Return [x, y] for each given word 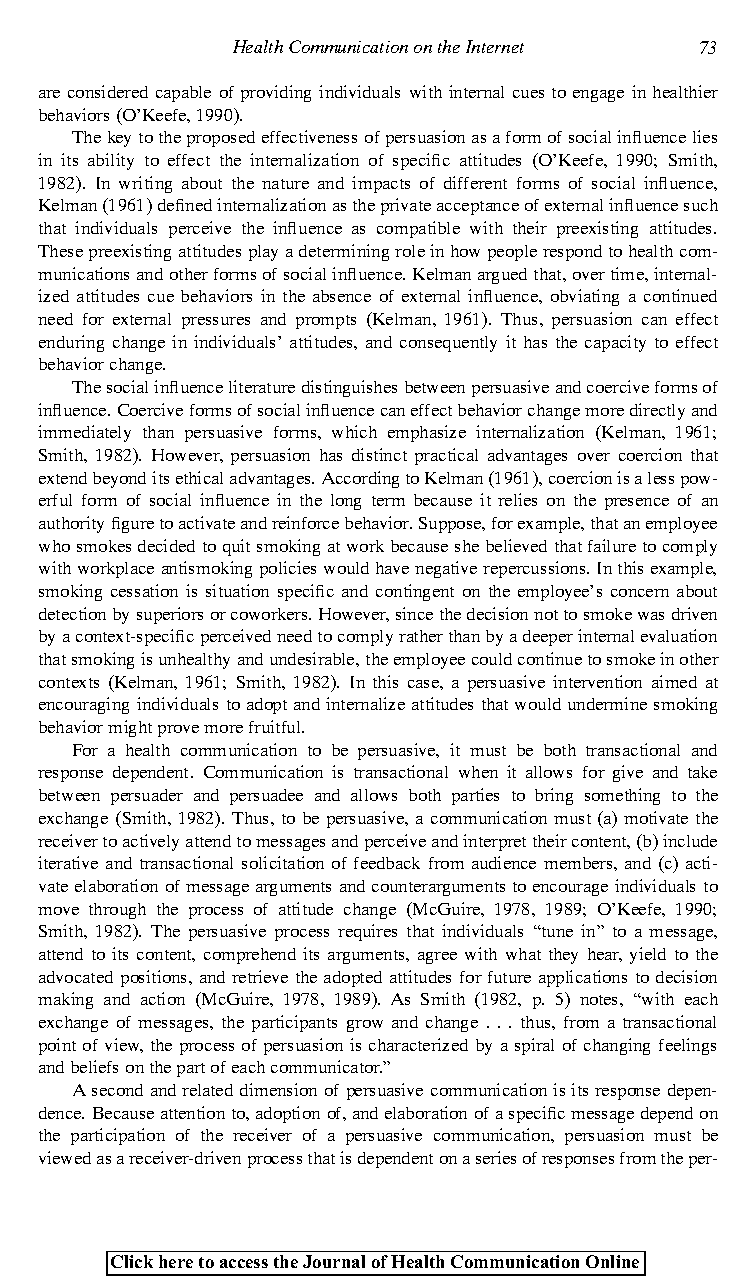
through [117, 911]
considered [108, 91]
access [244, 1263]
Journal [334, 1261]
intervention [597, 681]
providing [276, 93]
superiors [170, 615]
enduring [71, 343]
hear [605, 955]
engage [598, 96]
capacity [615, 343]
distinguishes [349, 388]
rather [421, 636]
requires [367, 932]
